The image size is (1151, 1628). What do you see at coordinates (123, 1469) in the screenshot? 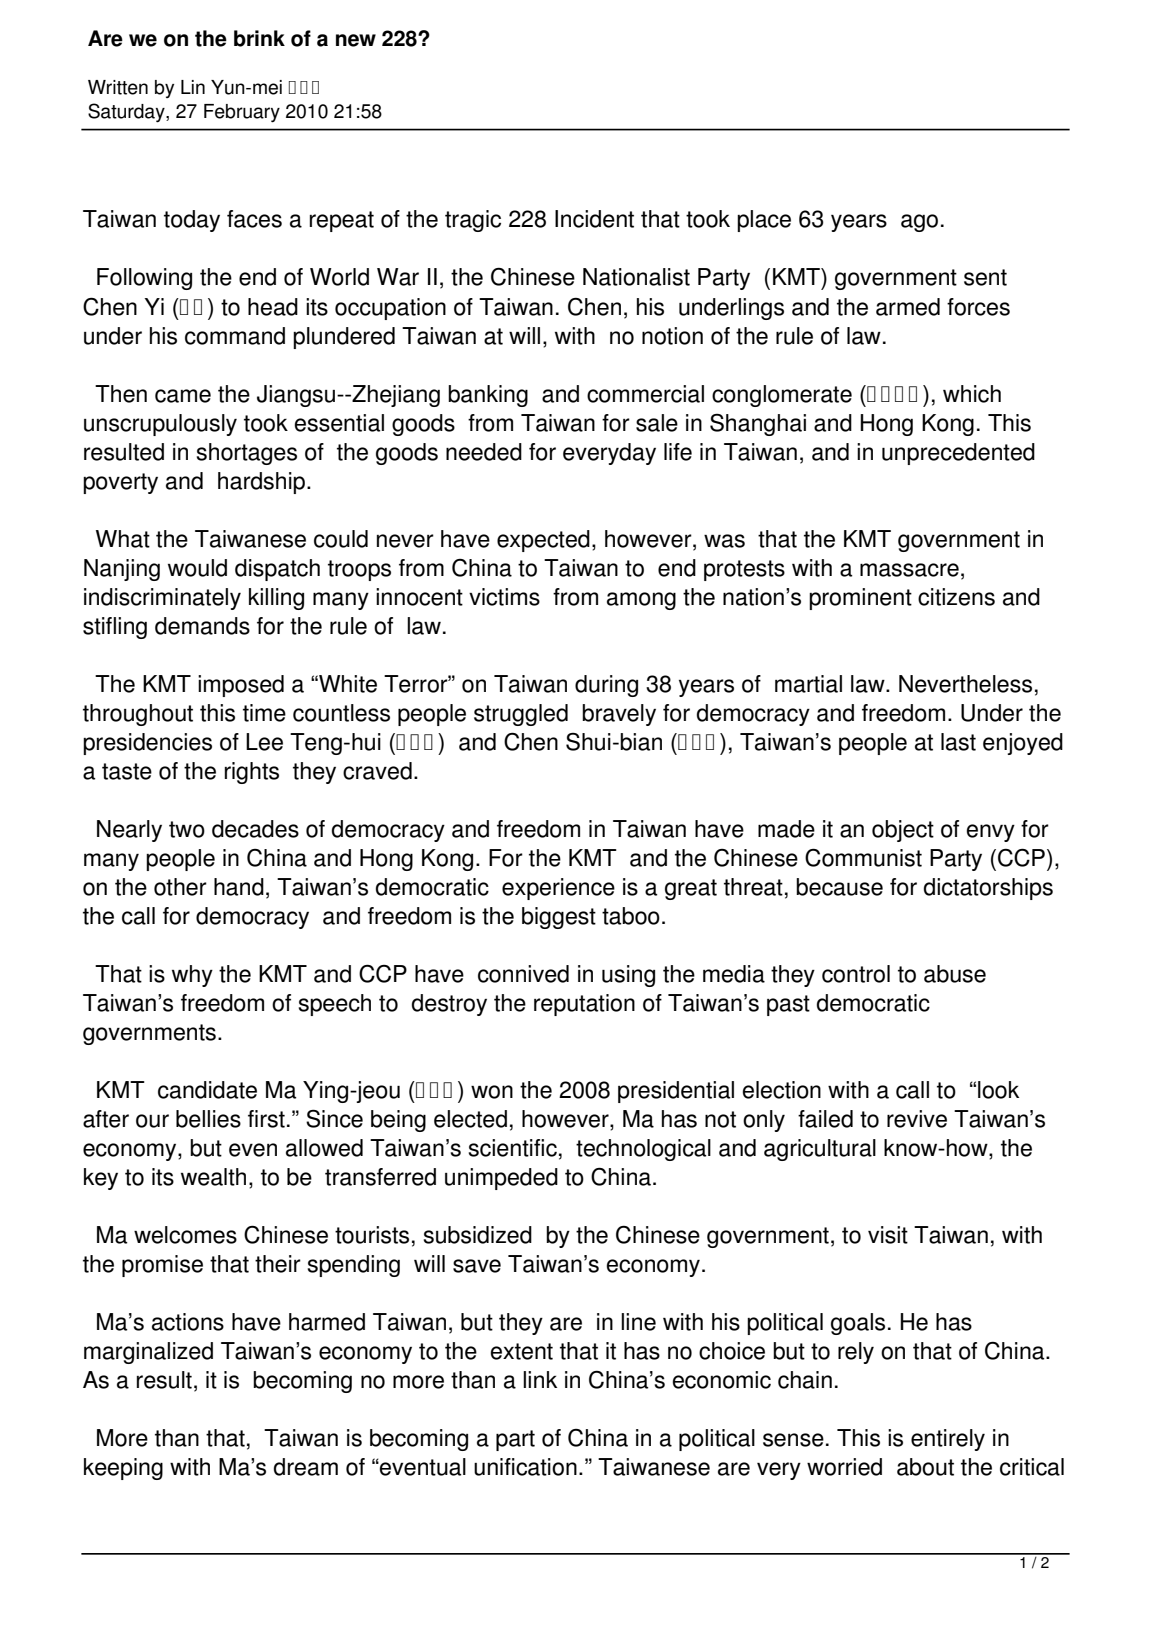
I see `keeping` at bounding box center [123, 1469].
